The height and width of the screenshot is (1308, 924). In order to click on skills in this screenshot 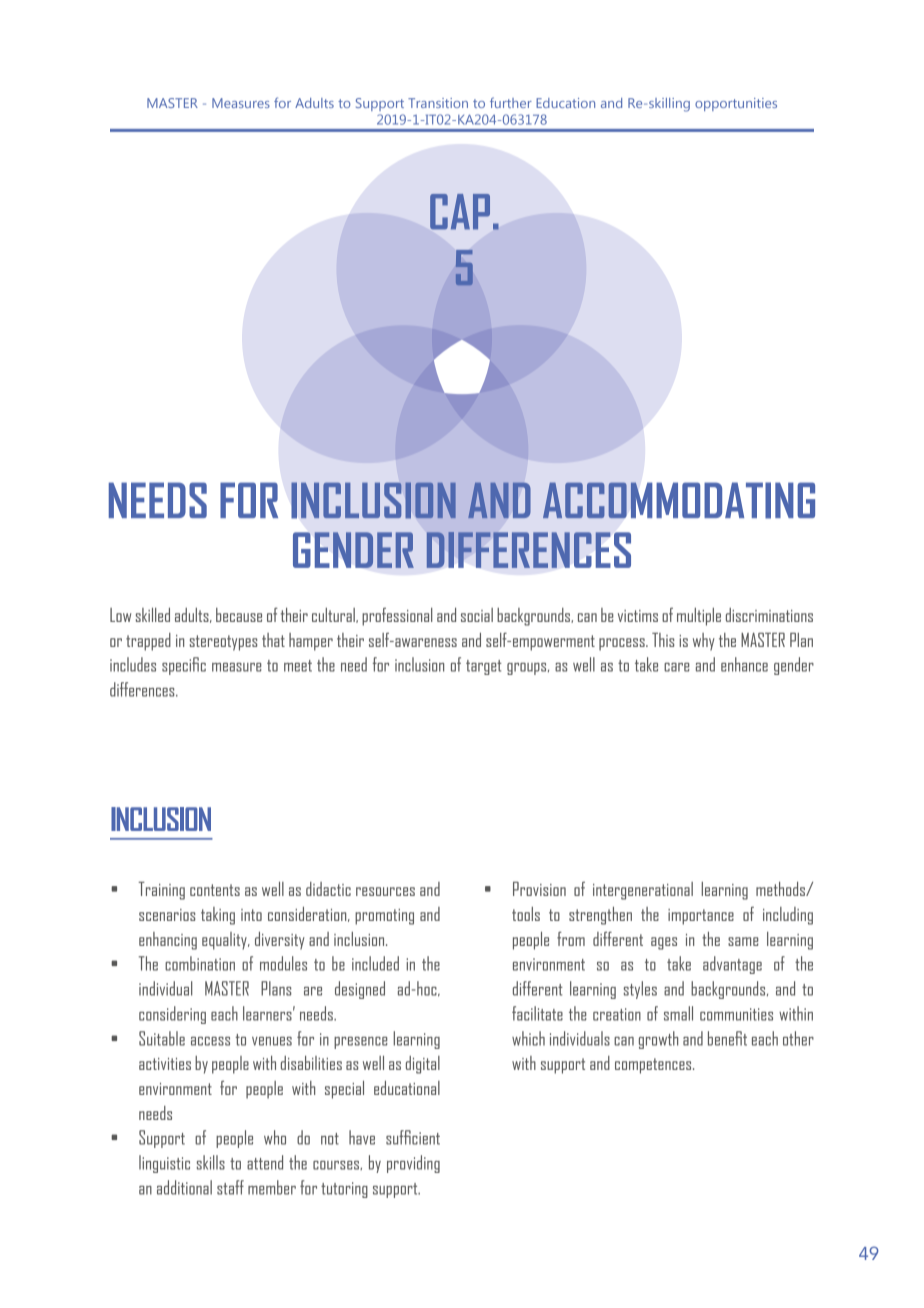, I will do `click(211, 1162)`.
